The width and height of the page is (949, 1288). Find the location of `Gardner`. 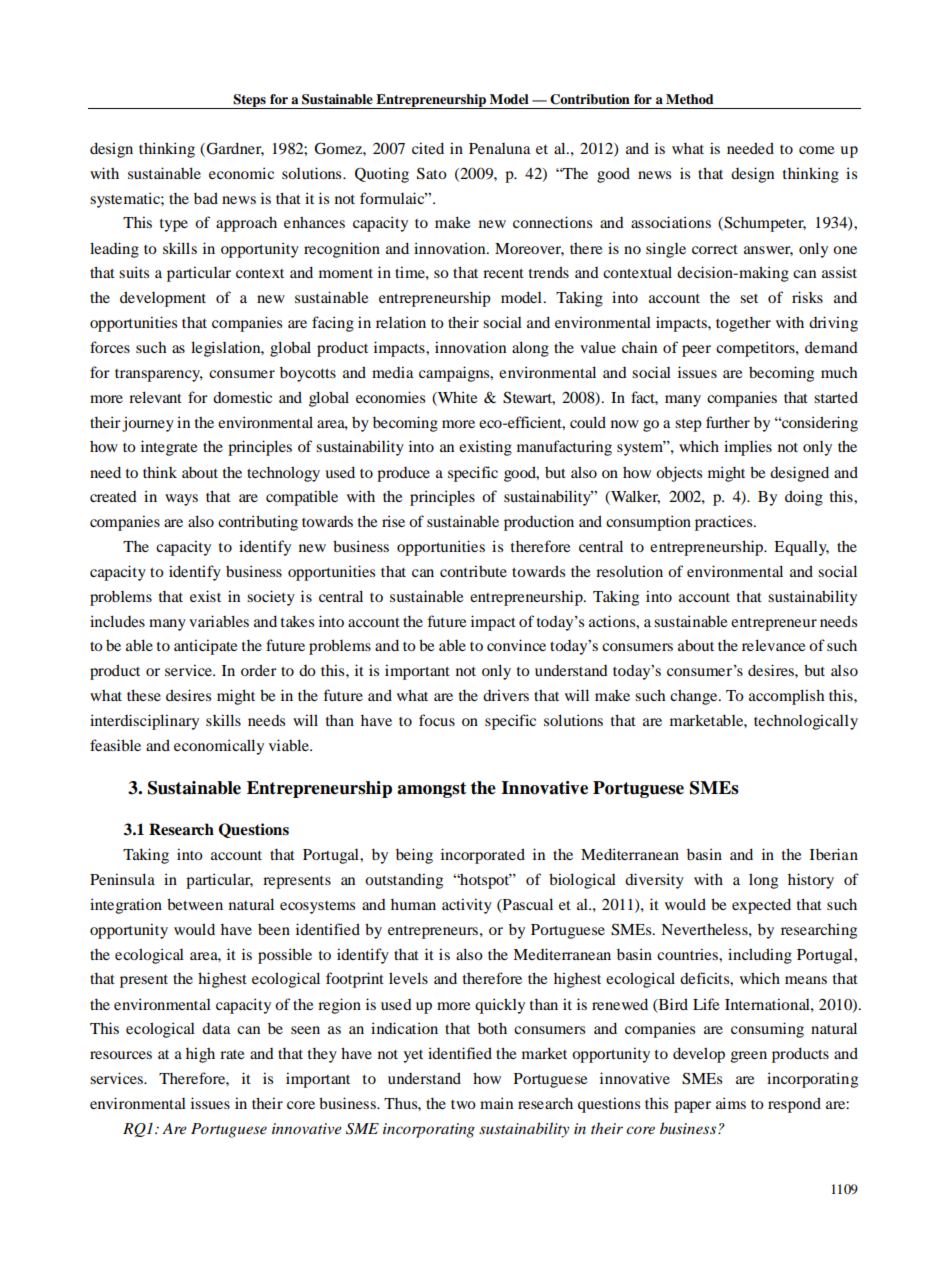

Gardner is located at coordinates (235, 149).
